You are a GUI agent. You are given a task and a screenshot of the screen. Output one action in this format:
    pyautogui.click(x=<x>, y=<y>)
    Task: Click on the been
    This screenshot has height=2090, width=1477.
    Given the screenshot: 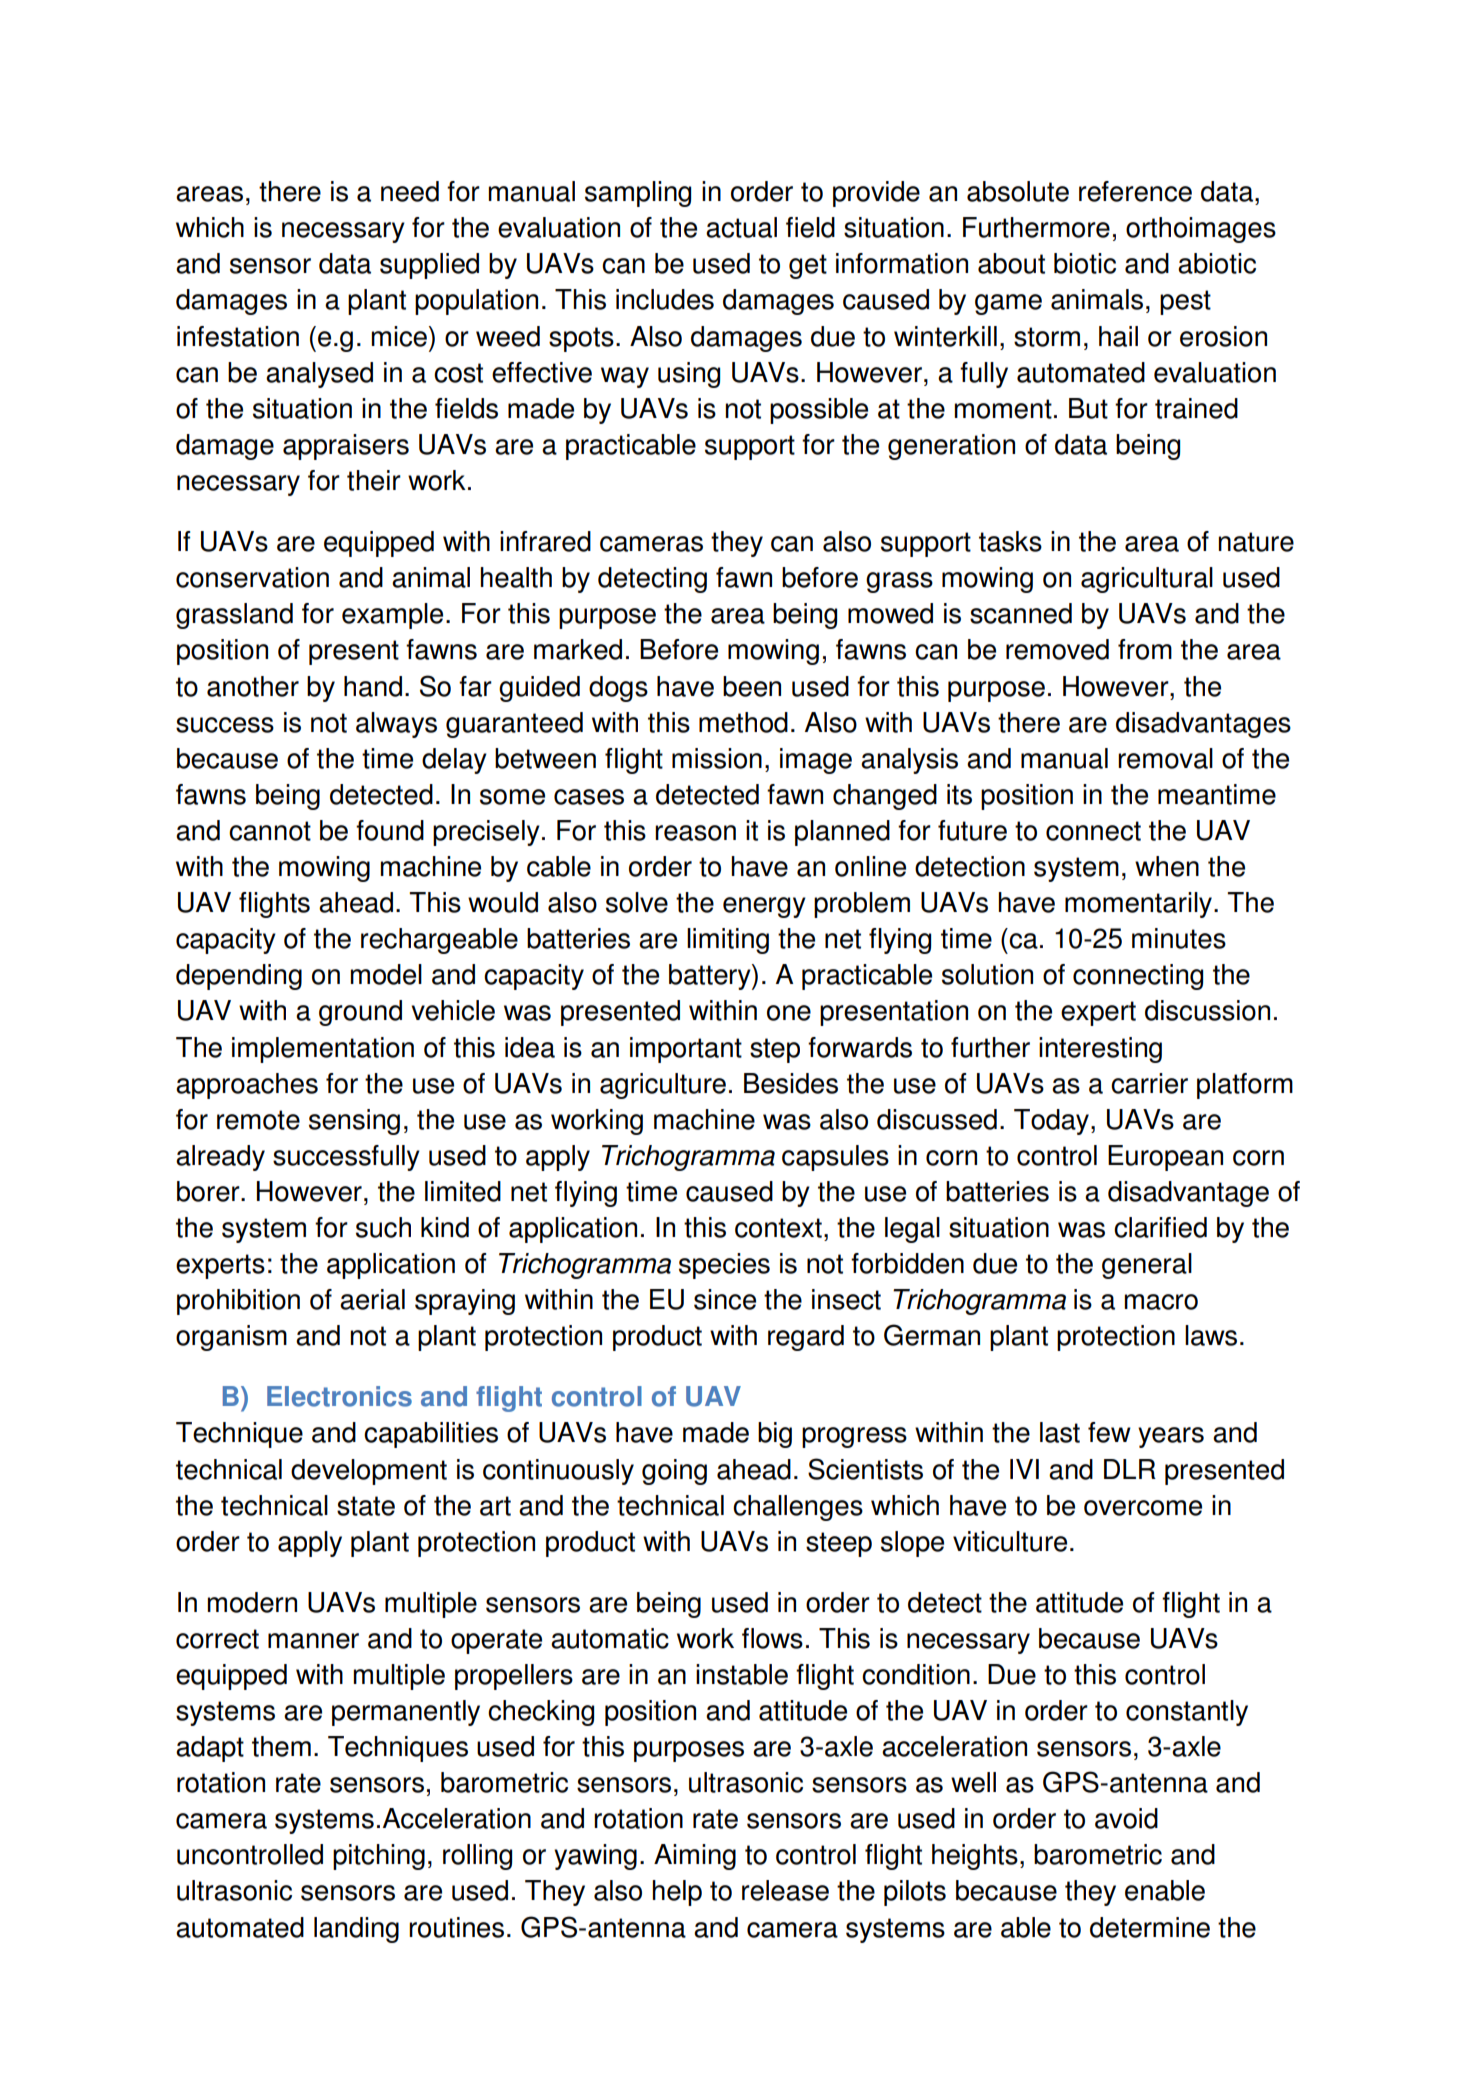 What is the action you would take?
    pyautogui.click(x=752, y=686)
